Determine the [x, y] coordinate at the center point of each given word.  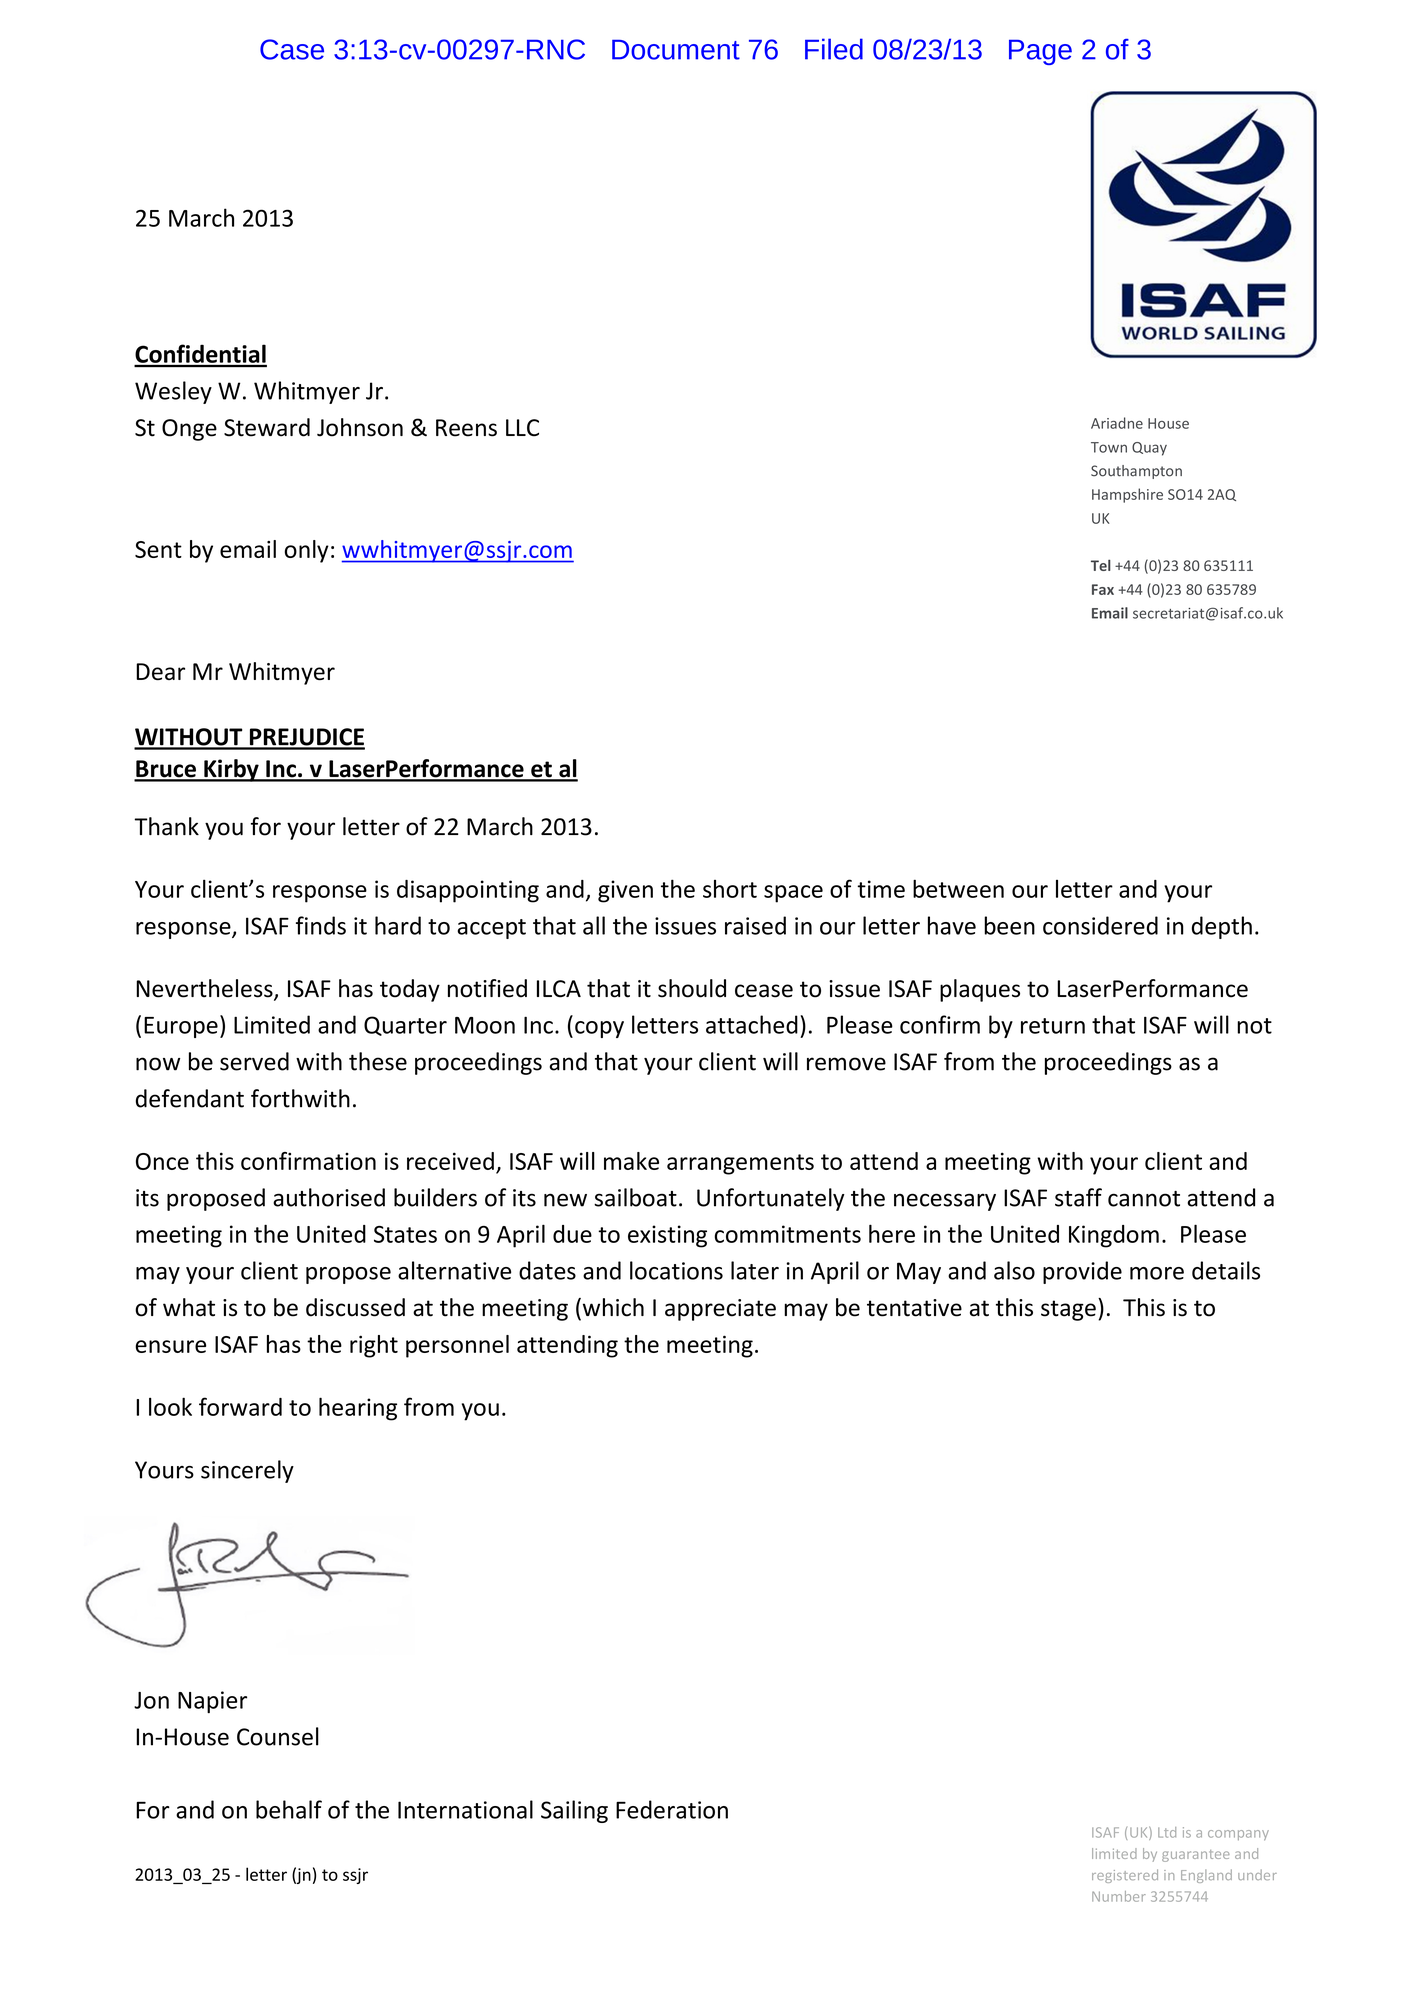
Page [1040, 52]
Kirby [231, 770]
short [730, 889]
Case [292, 49]
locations [676, 1270]
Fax [1103, 589]
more [1157, 1273]
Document [676, 50]
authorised [329, 1197]
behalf [289, 1809]
